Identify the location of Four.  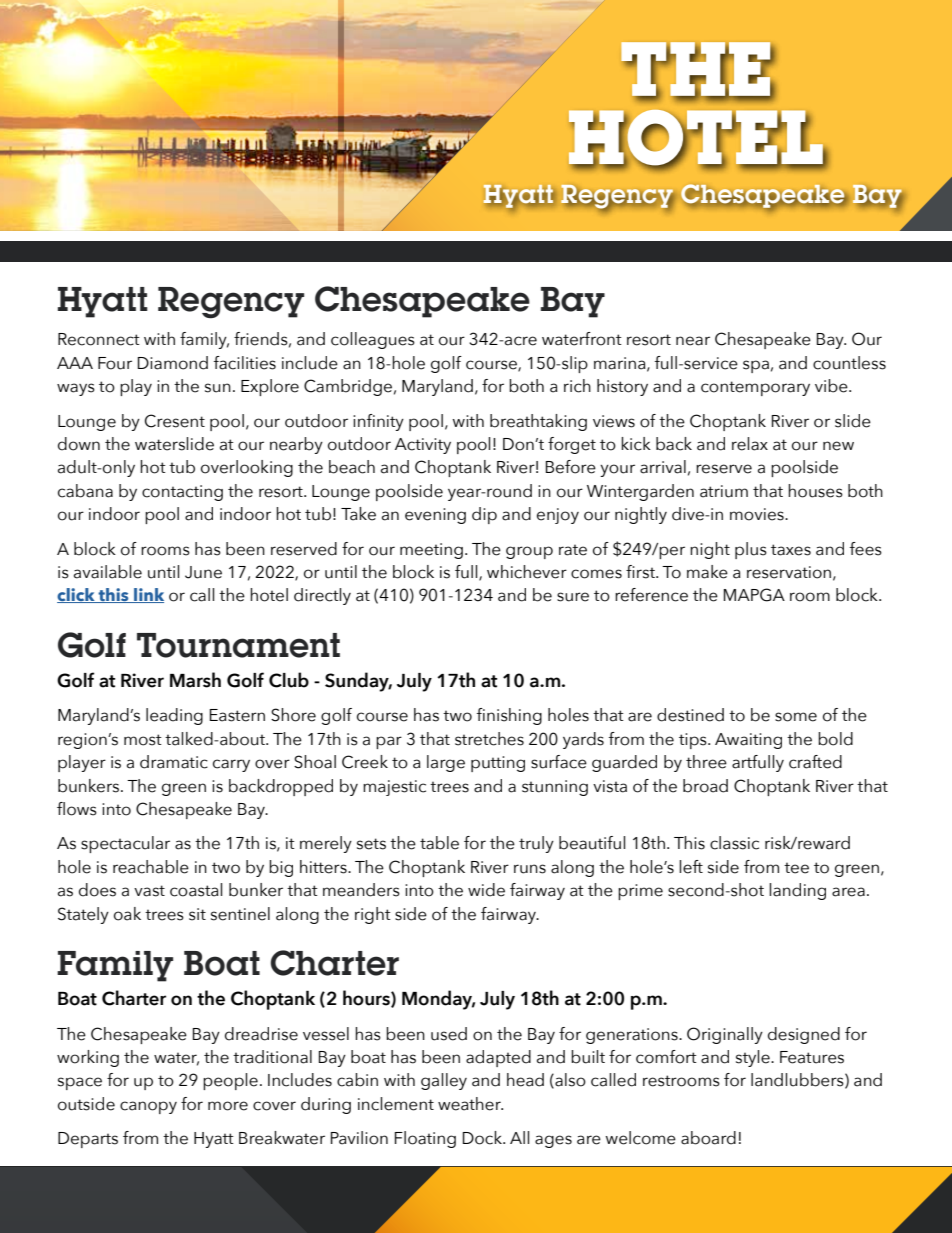
(115, 363).
